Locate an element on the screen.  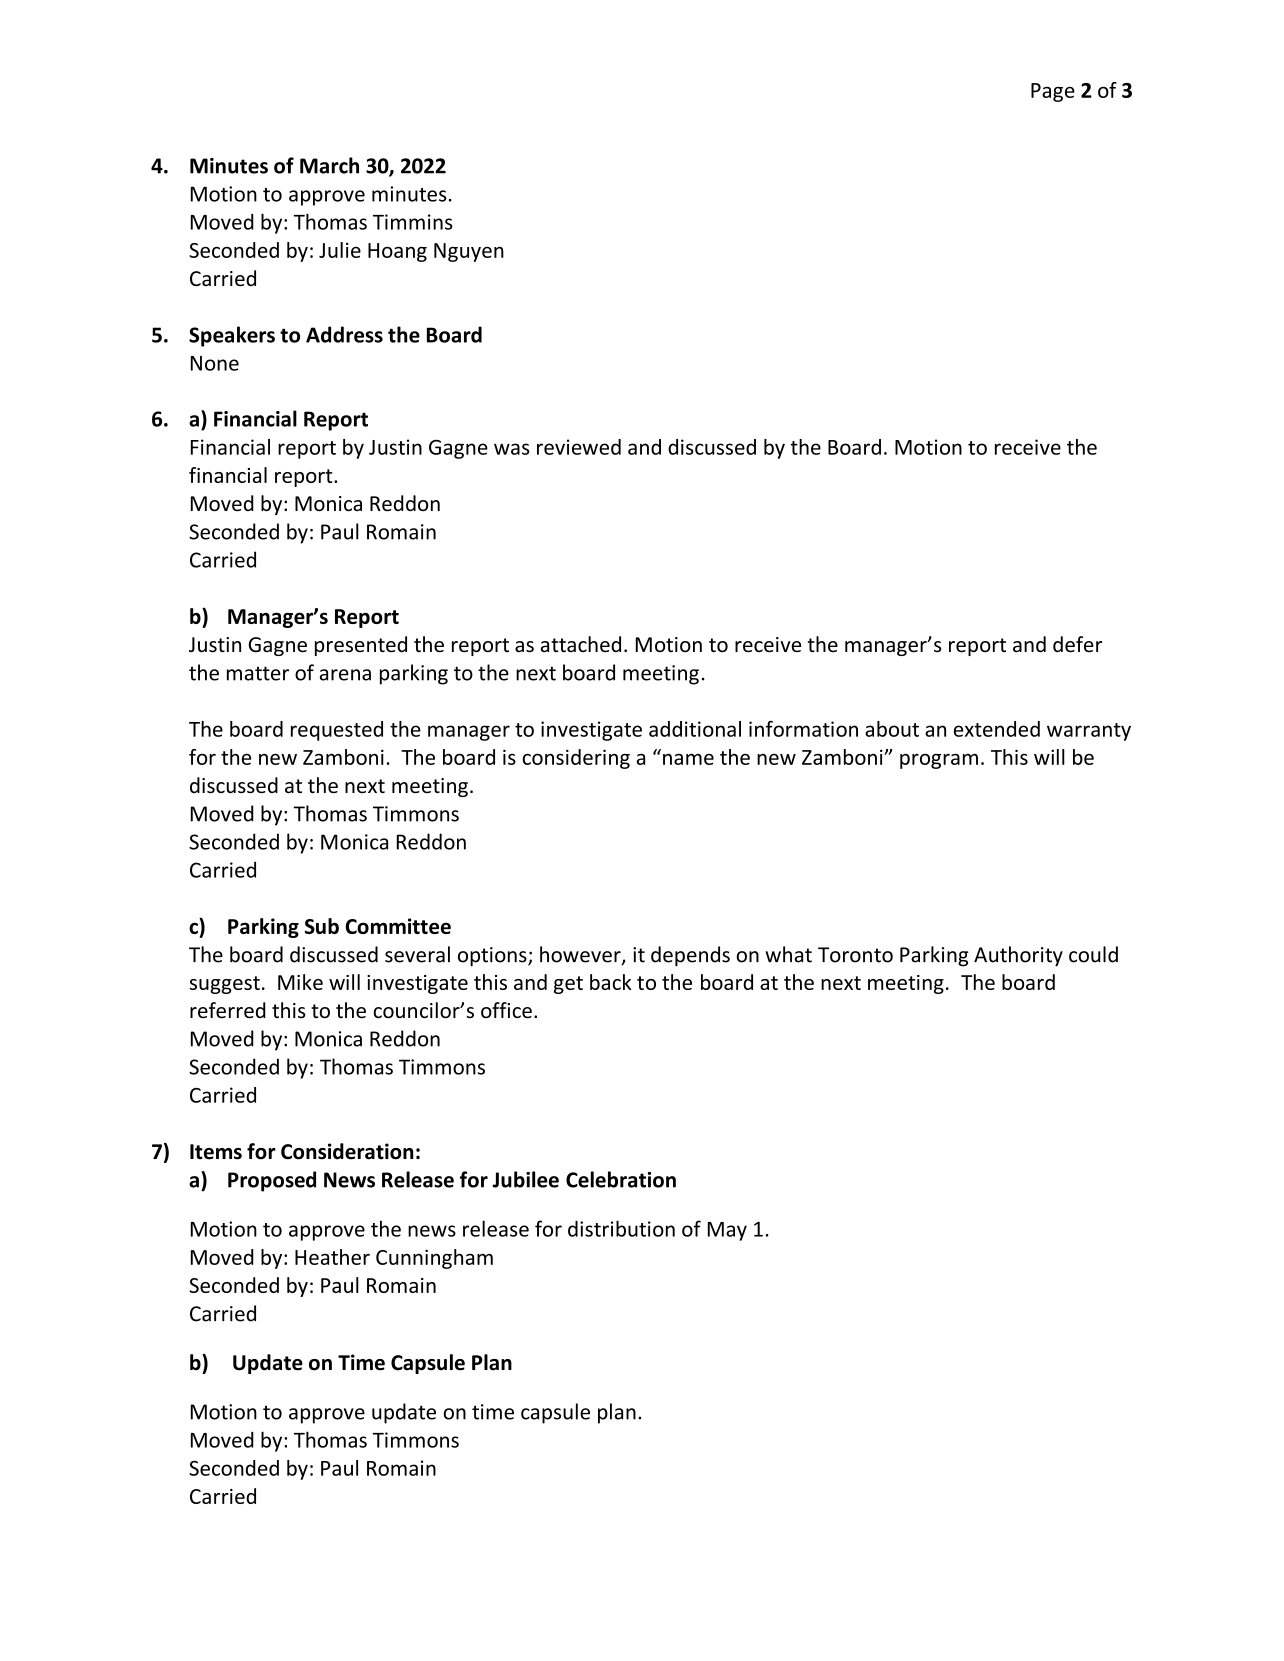
Nguyen is located at coordinates (469, 252).
